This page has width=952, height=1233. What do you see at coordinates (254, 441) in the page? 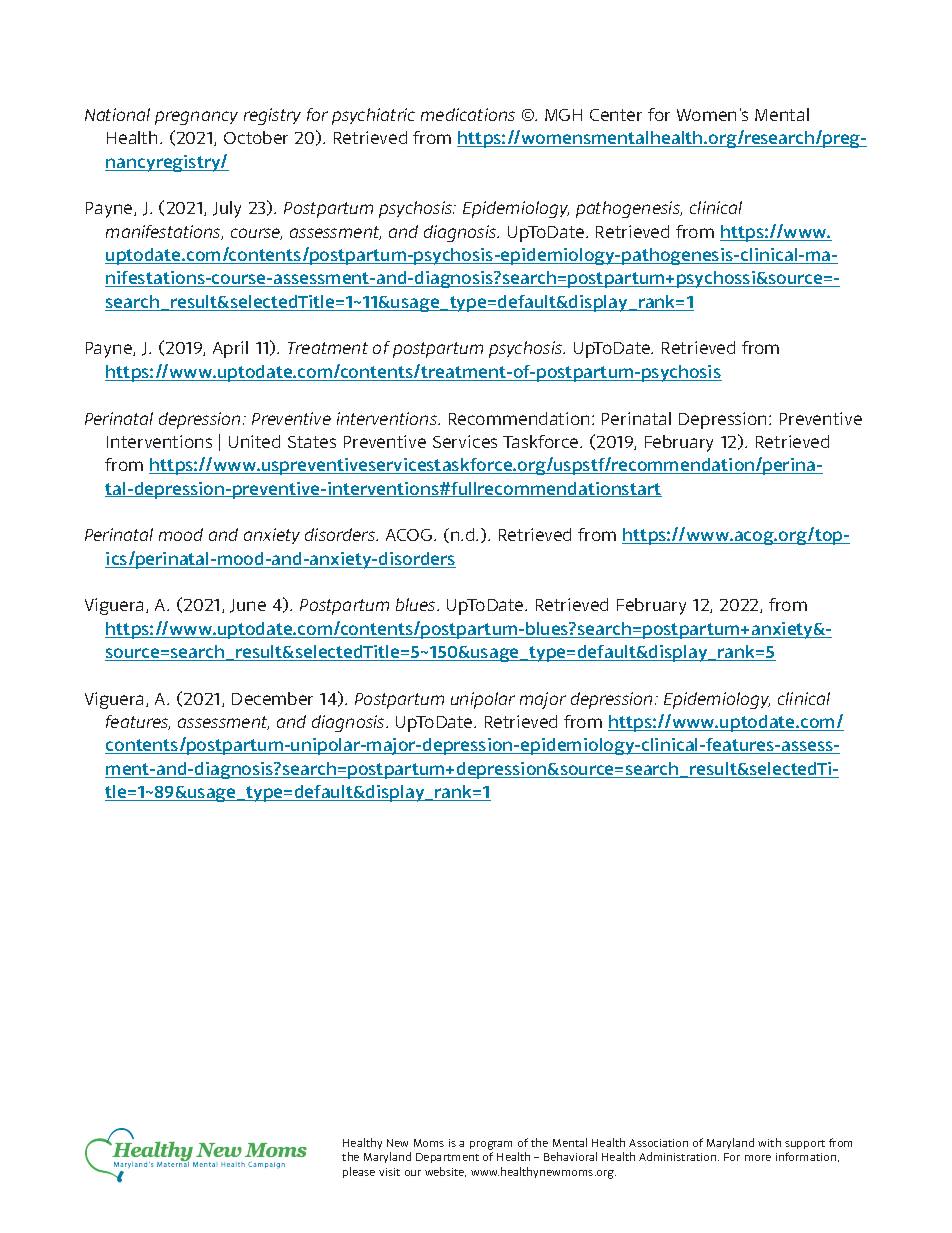
I see `United` at bounding box center [254, 441].
